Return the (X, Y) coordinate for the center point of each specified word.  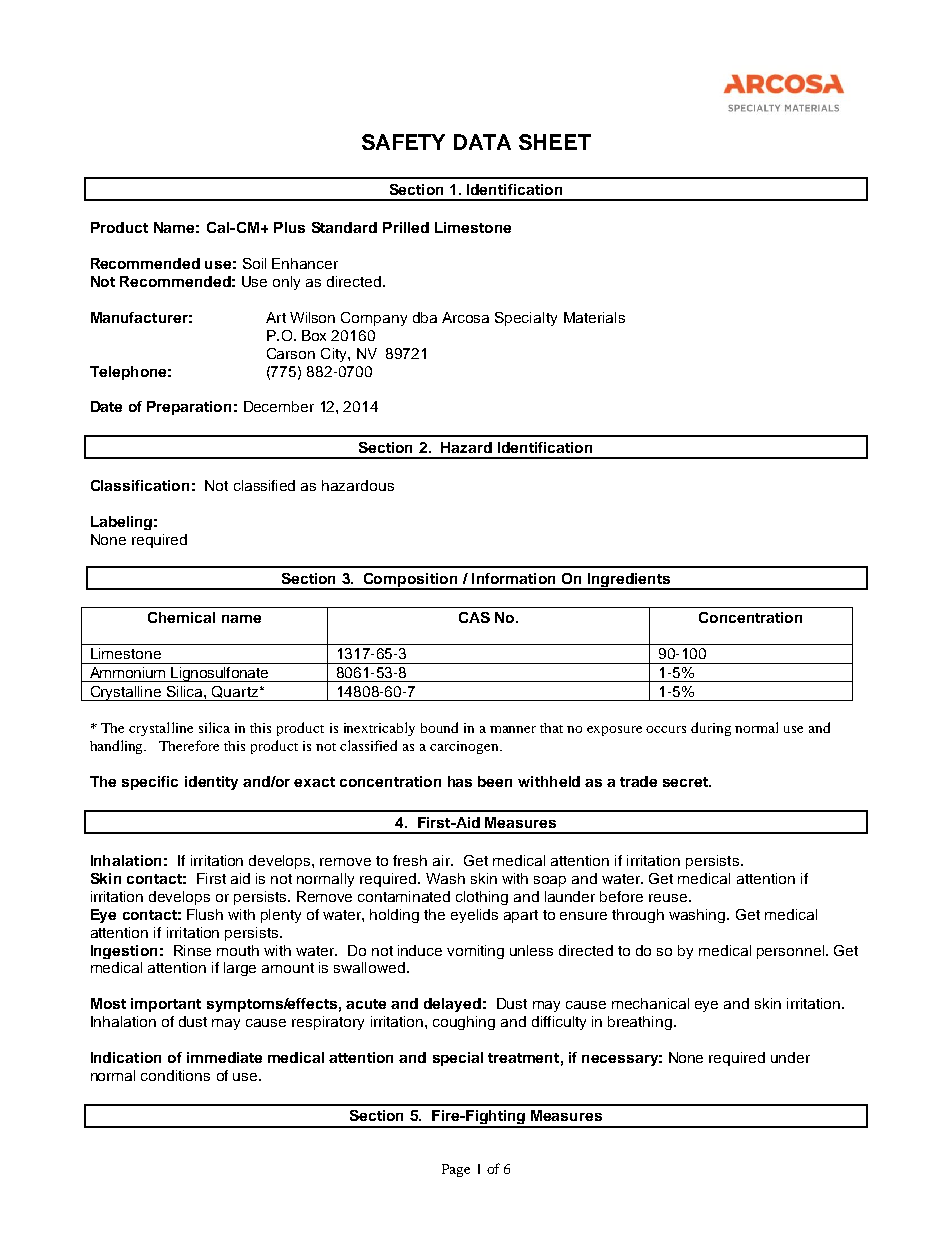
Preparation (189, 408)
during (711, 729)
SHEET (555, 142)
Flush (205, 914)
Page (456, 1170)
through (638, 916)
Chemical (181, 617)
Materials (594, 317)
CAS (474, 617)
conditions (175, 1075)
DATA (482, 142)
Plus (289, 227)
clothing (482, 898)
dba (425, 317)
